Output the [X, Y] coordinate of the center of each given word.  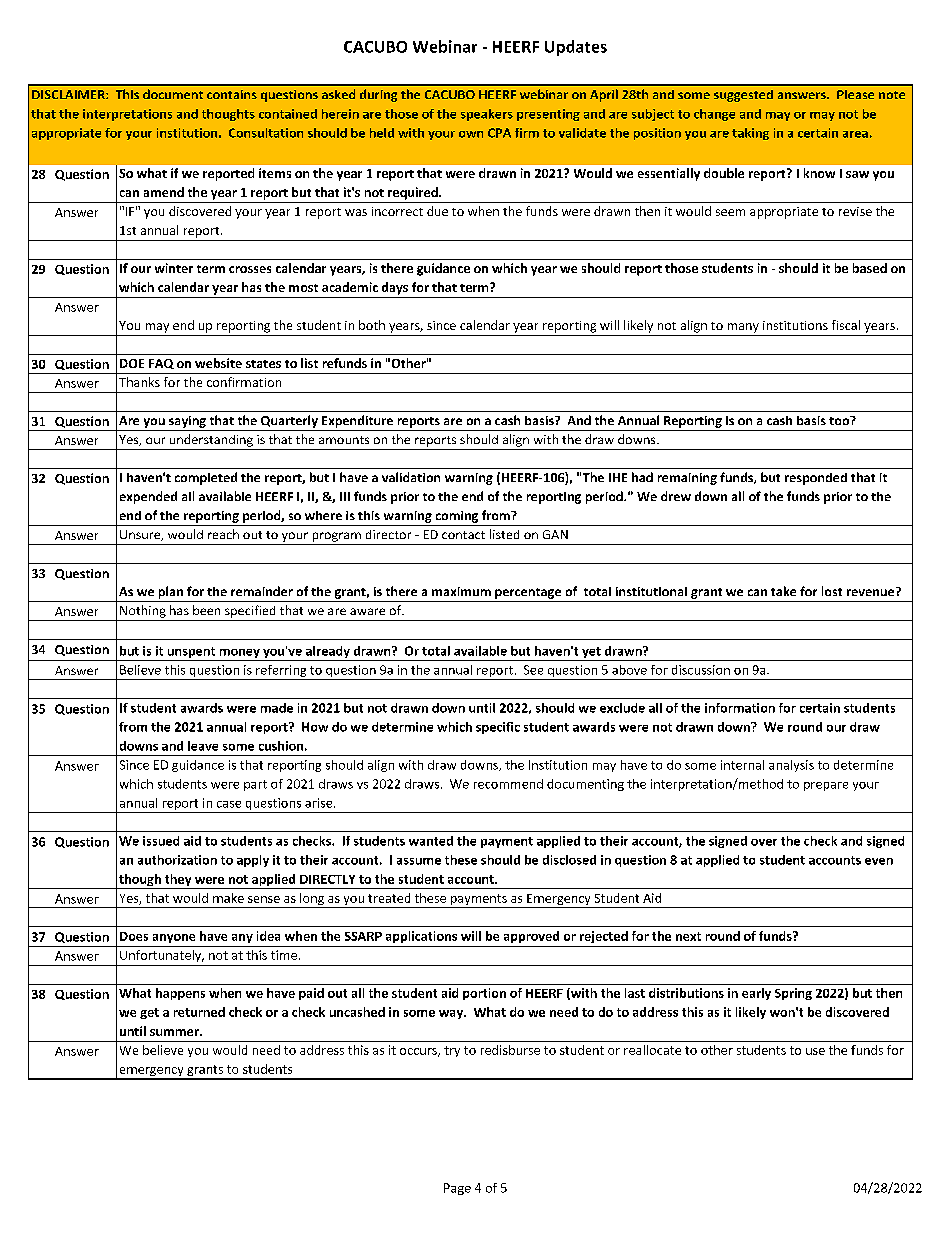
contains [232, 94]
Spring [793, 994]
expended [148, 497]
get [149, 1013]
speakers [487, 115]
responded [816, 479]
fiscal [846, 325]
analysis [791, 766]
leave [203, 746]
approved [531, 937]
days [395, 288]
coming [457, 517]
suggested [743, 96]
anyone [174, 938]
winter [174, 268]
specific [498, 728]
